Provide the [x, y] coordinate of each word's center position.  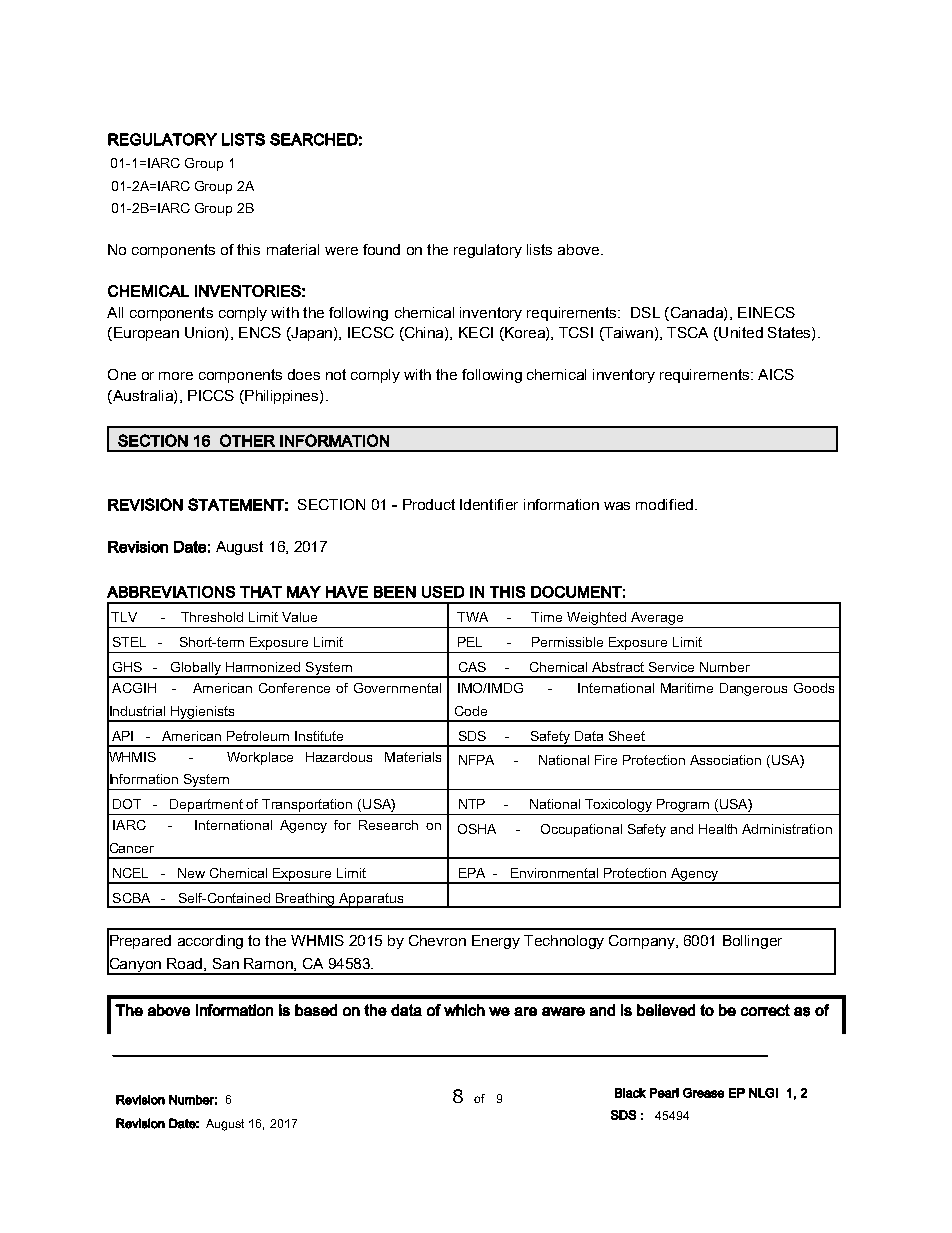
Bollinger [752, 942]
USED [443, 592]
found [381, 249]
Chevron [437, 940]
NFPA [476, 760]
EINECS [766, 312]
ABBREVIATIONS [171, 592]
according [210, 942]
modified [666, 504]
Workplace [260, 758]
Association [725, 760]
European [145, 334]
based [316, 1010]
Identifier [489, 504]
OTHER [247, 440]
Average [657, 620]
